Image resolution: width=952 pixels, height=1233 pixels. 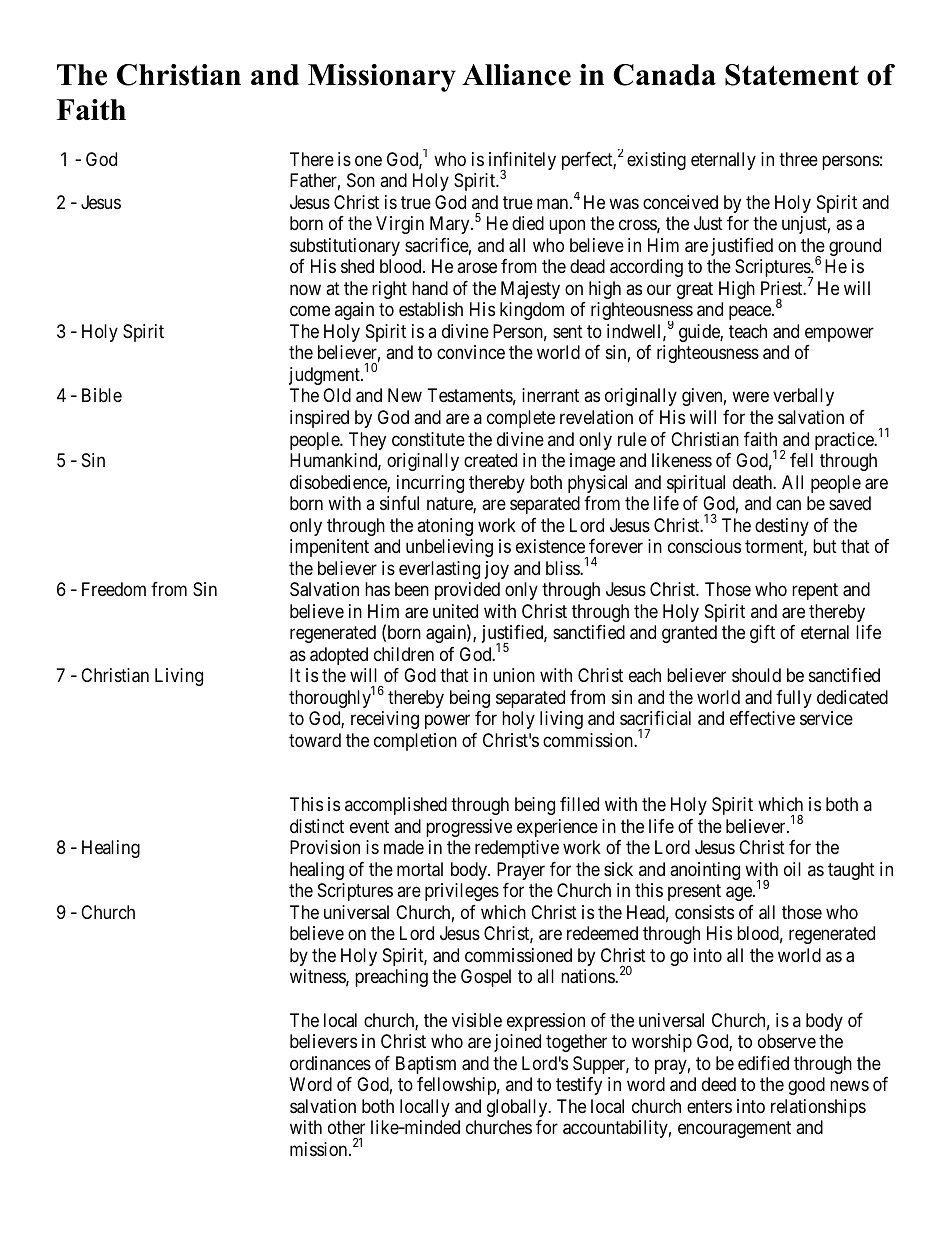 What do you see at coordinates (762, 718) in the page?
I see `effective` at bounding box center [762, 718].
